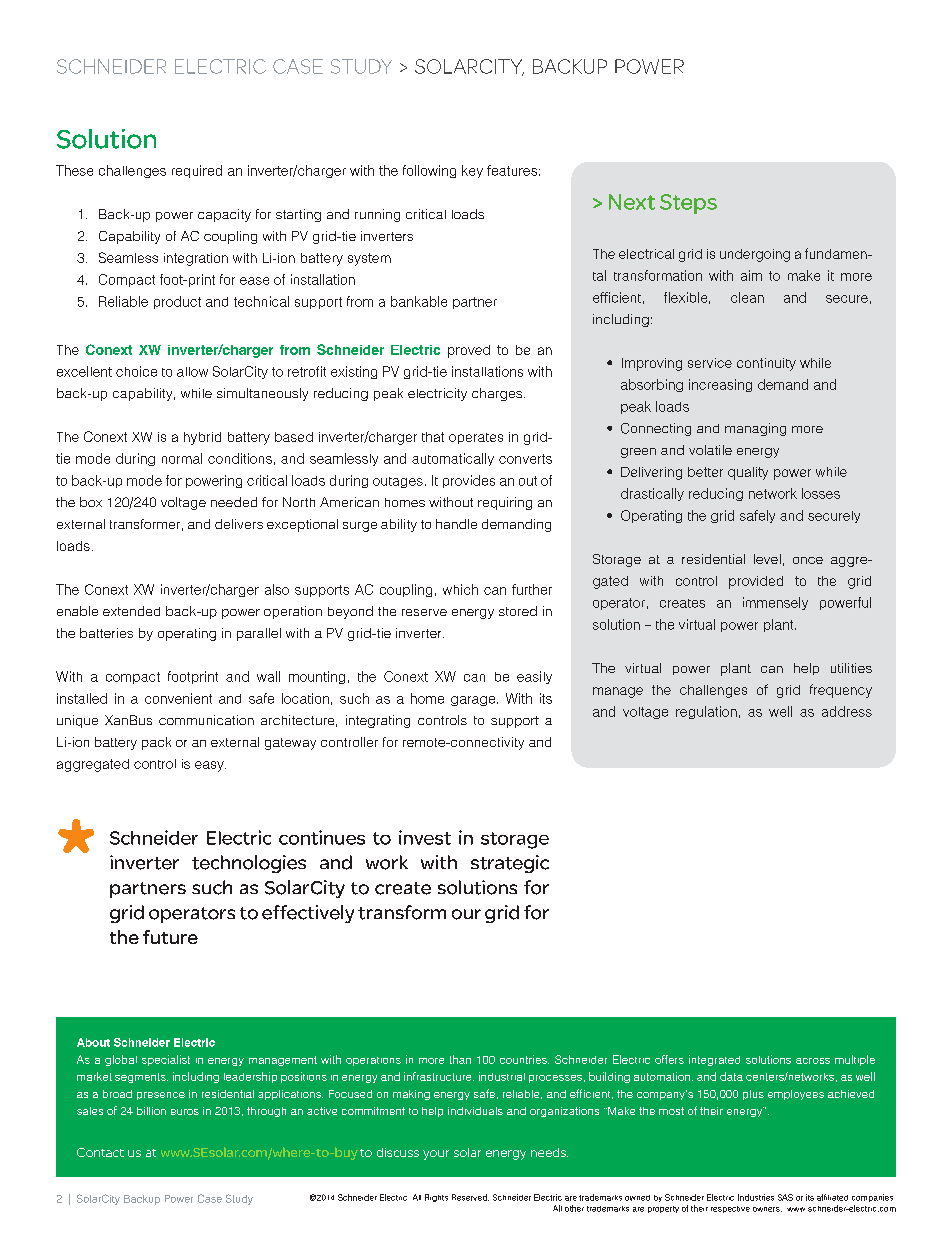 This screenshot has height=1233, width=952. I want to click on required, so click(197, 171).
